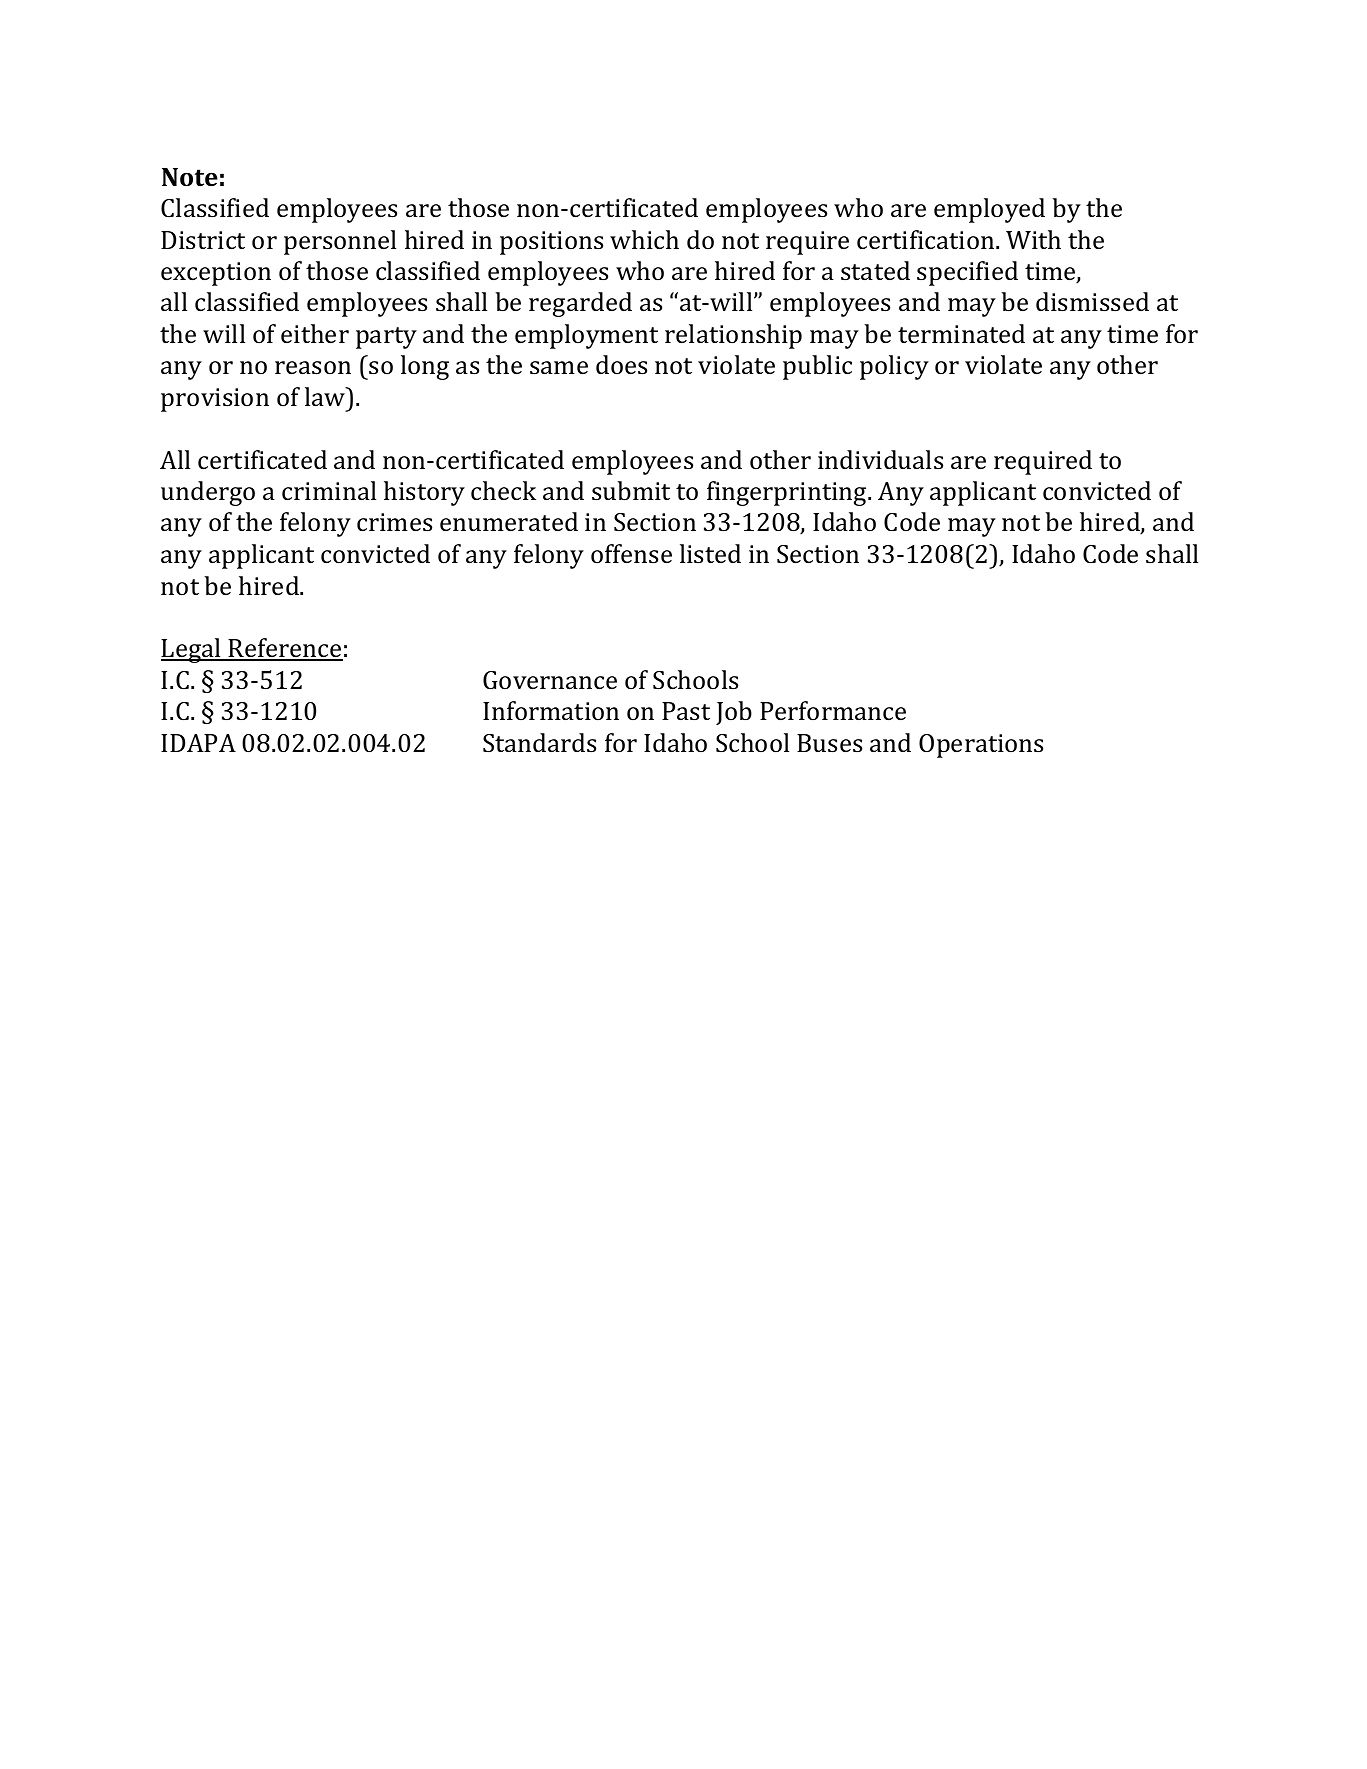 This screenshot has width=1367, height=1769. Describe the element at coordinates (880, 460) in the screenshot. I see `individuals` at that location.
